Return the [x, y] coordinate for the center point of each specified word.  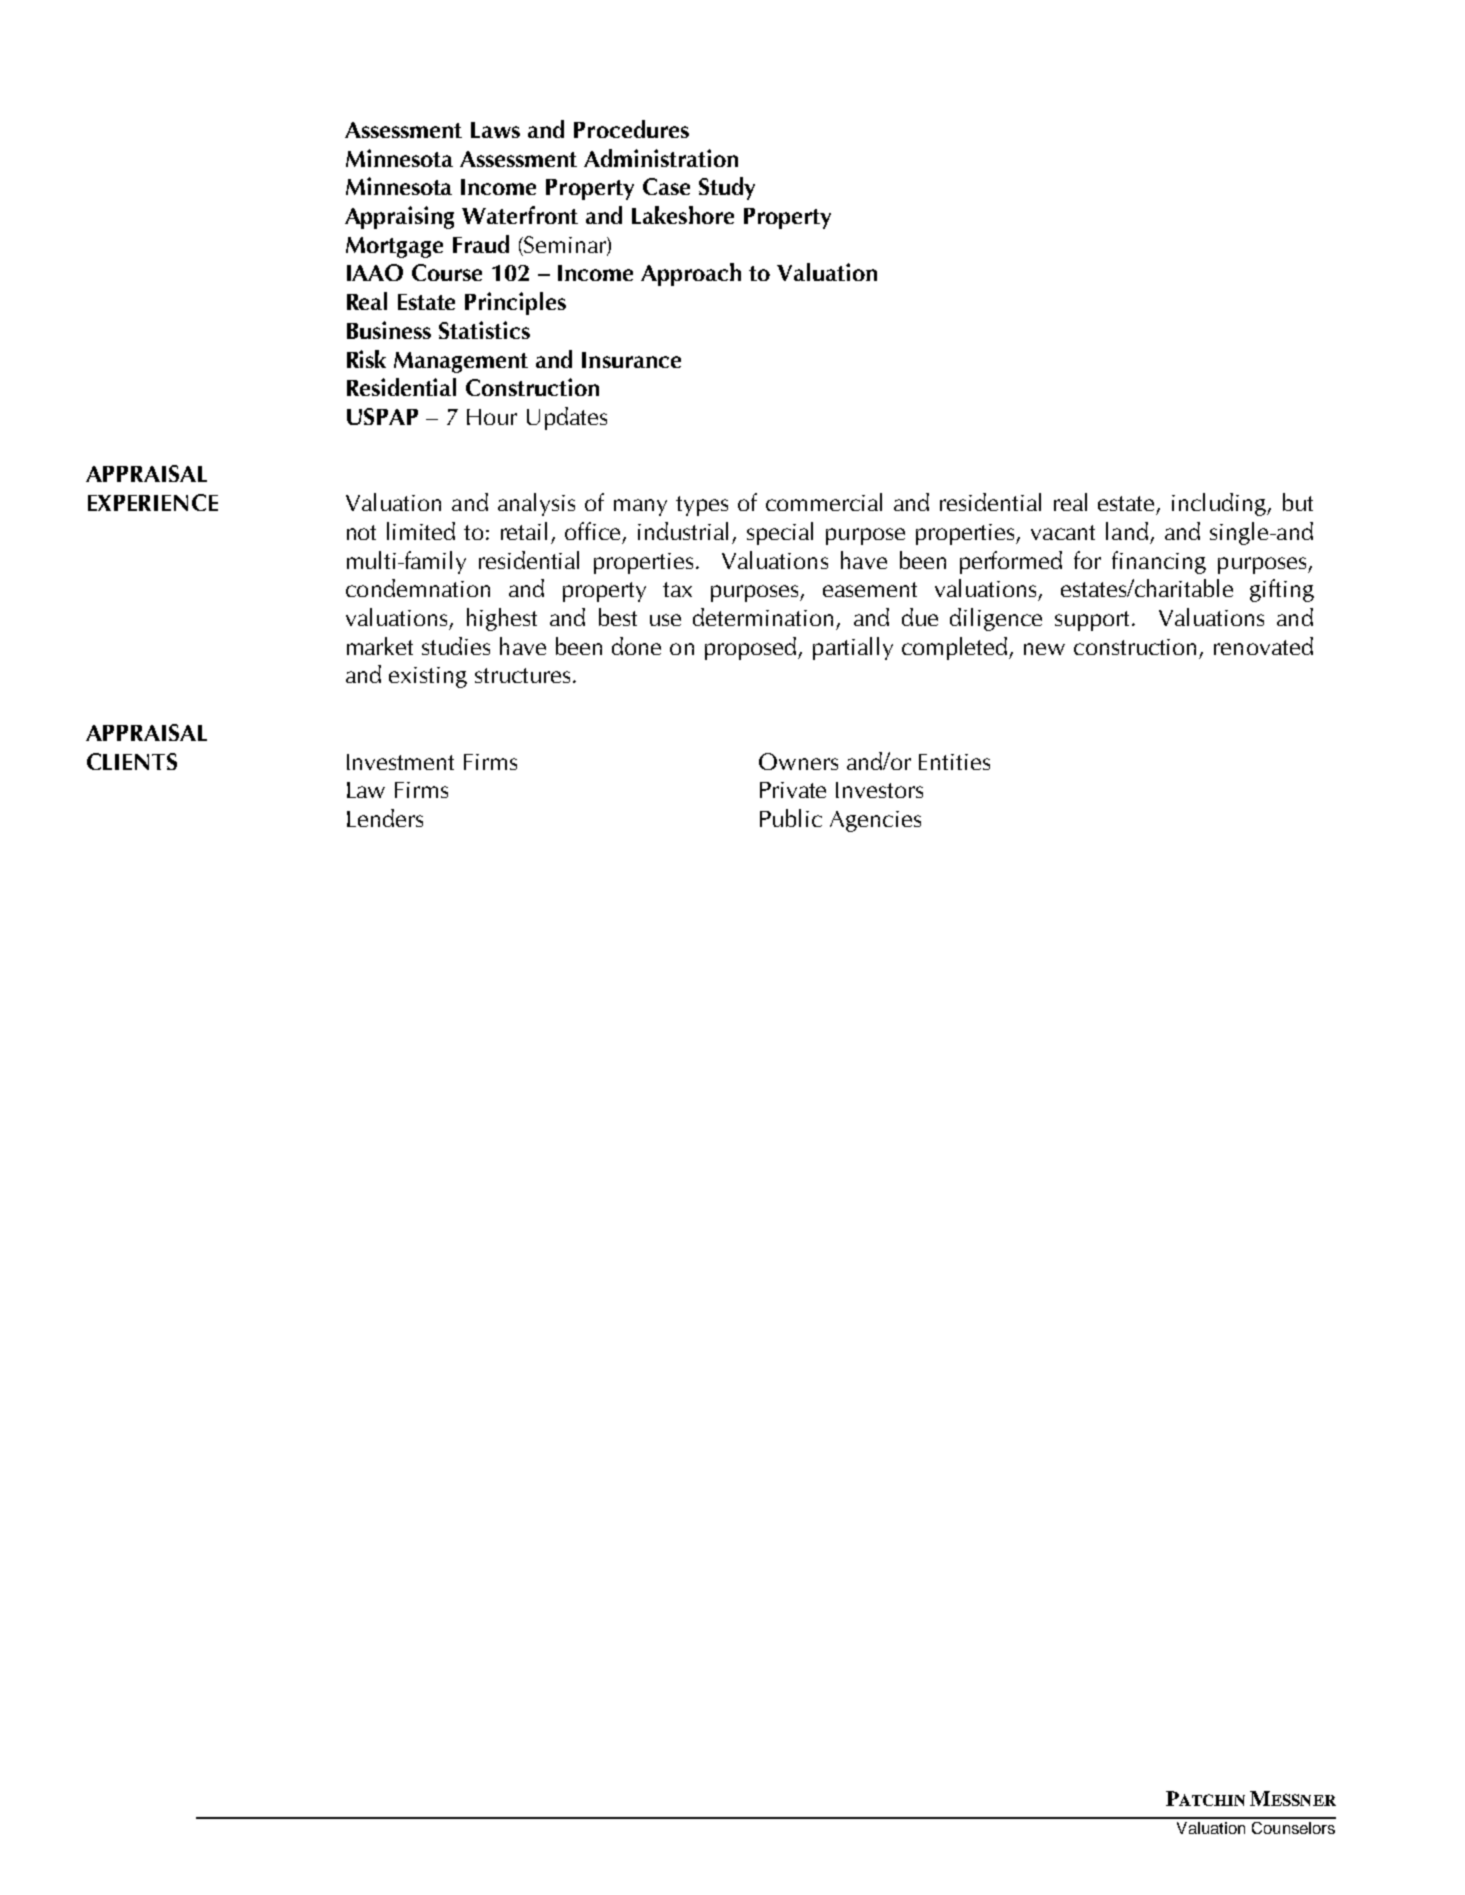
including [1220, 504]
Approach [691, 274]
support [1094, 621]
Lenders [385, 818]
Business [389, 330]
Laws [495, 130]
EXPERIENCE [153, 502]
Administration [661, 158]
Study [727, 188]
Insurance [631, 360]
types [702, 506]
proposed [752, 648]
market [380, 646]
